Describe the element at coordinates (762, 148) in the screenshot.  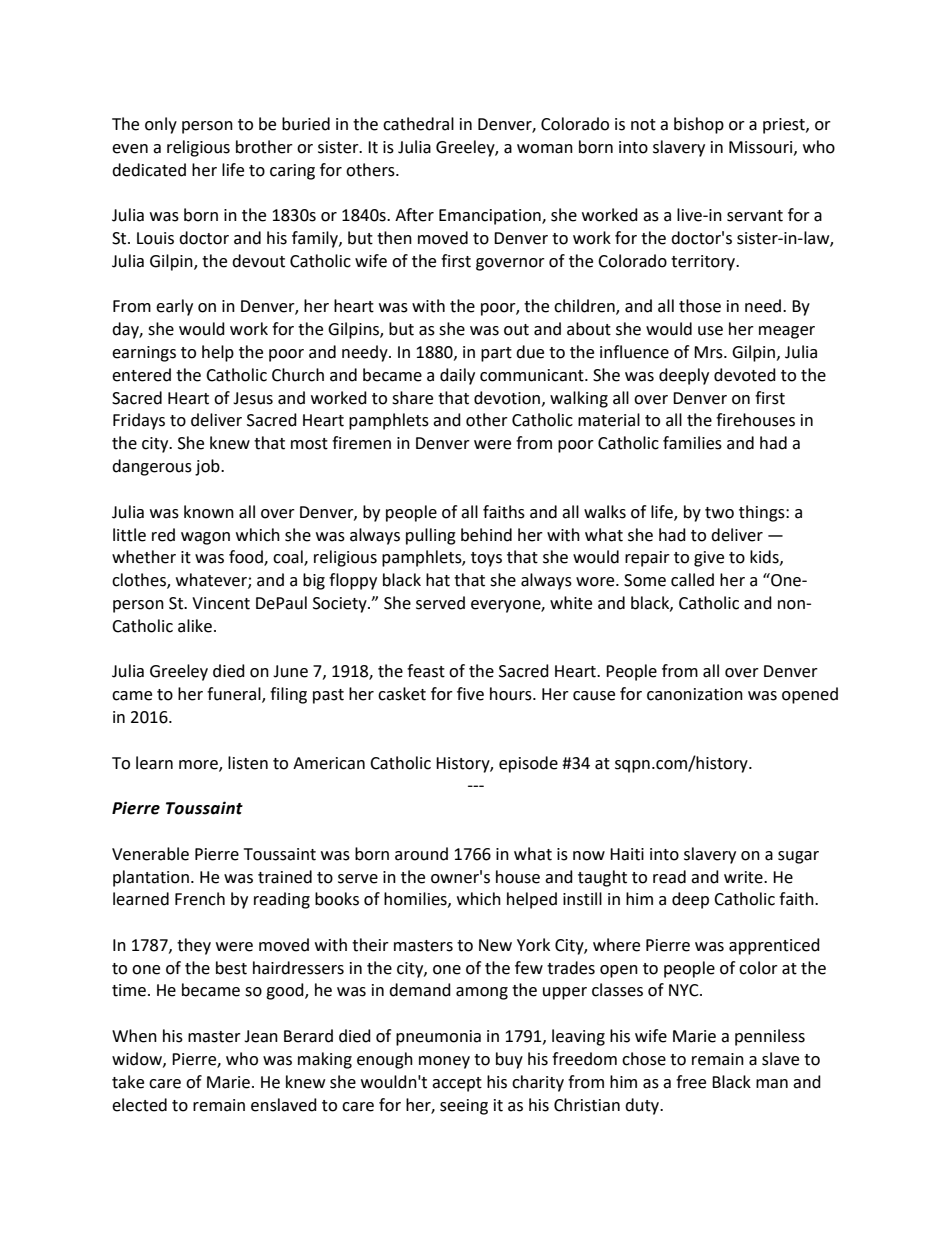
I see `Missouri` at that location.
